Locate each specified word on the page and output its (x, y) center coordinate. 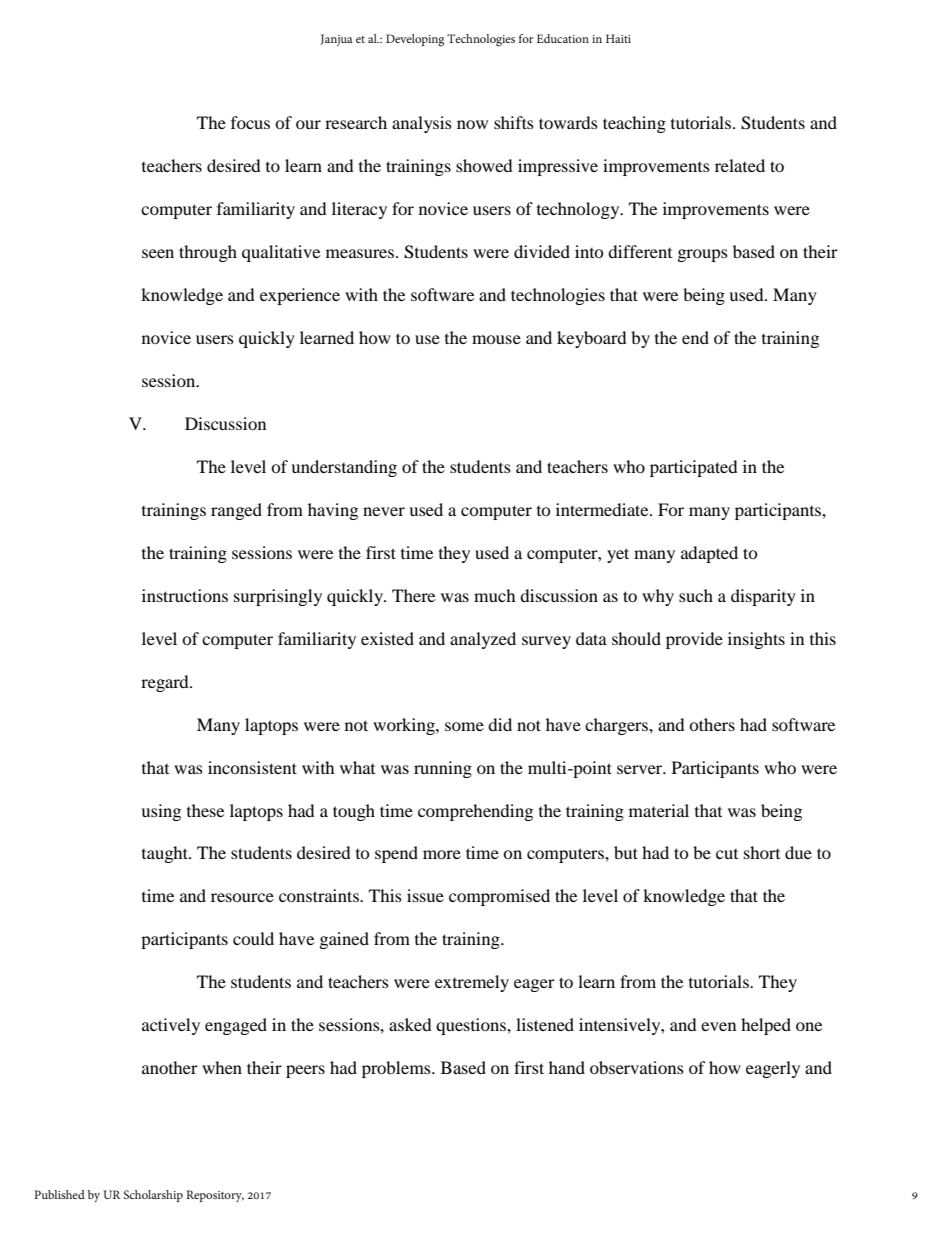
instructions (185, 595)
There (413, 595)
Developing (415, 40)
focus (250, 122)
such (696, 595)
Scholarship (153, 1196)
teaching (634, 124)
